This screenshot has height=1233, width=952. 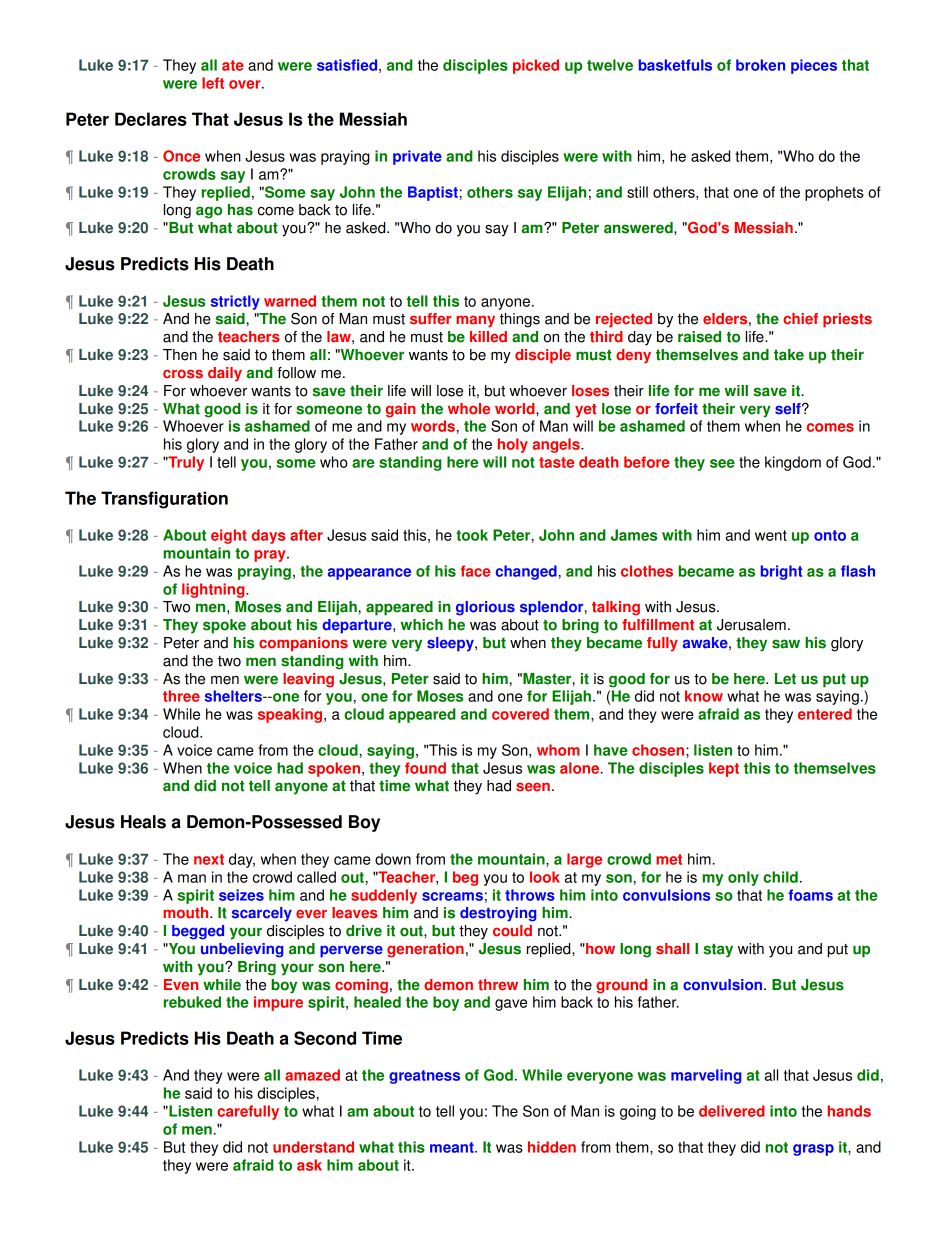 What do you see at coordinates (313, 1147) in the screenshot?
I see `understand` at bounding box center [313, 1147].
